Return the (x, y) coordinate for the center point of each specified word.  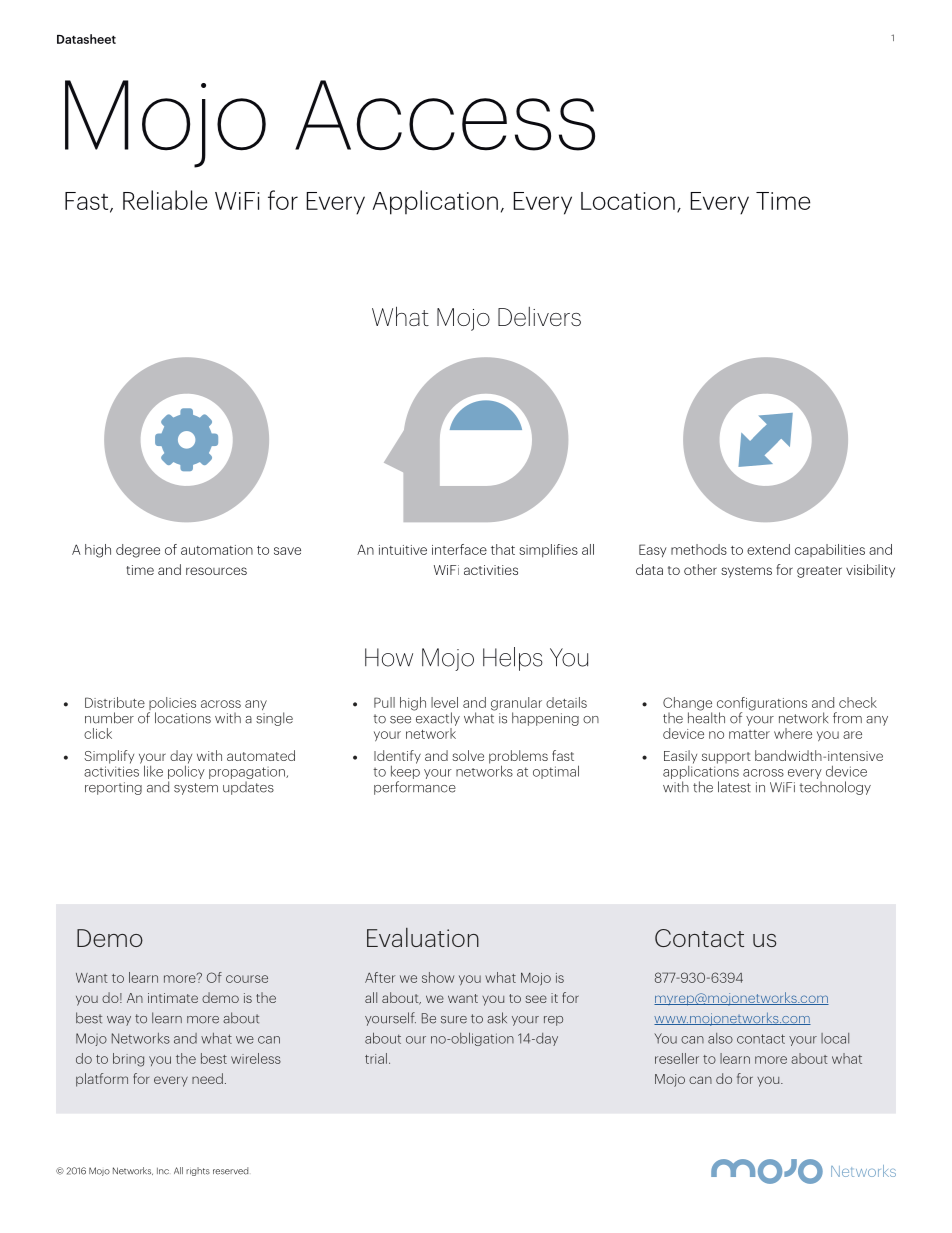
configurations (762, 705)
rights (198, 1171)
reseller (677, 1058)
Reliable (165, 200)
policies (172, 705)
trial (376, 1058)
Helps (513, 659)
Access (445, 115)
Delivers (539, 316)
